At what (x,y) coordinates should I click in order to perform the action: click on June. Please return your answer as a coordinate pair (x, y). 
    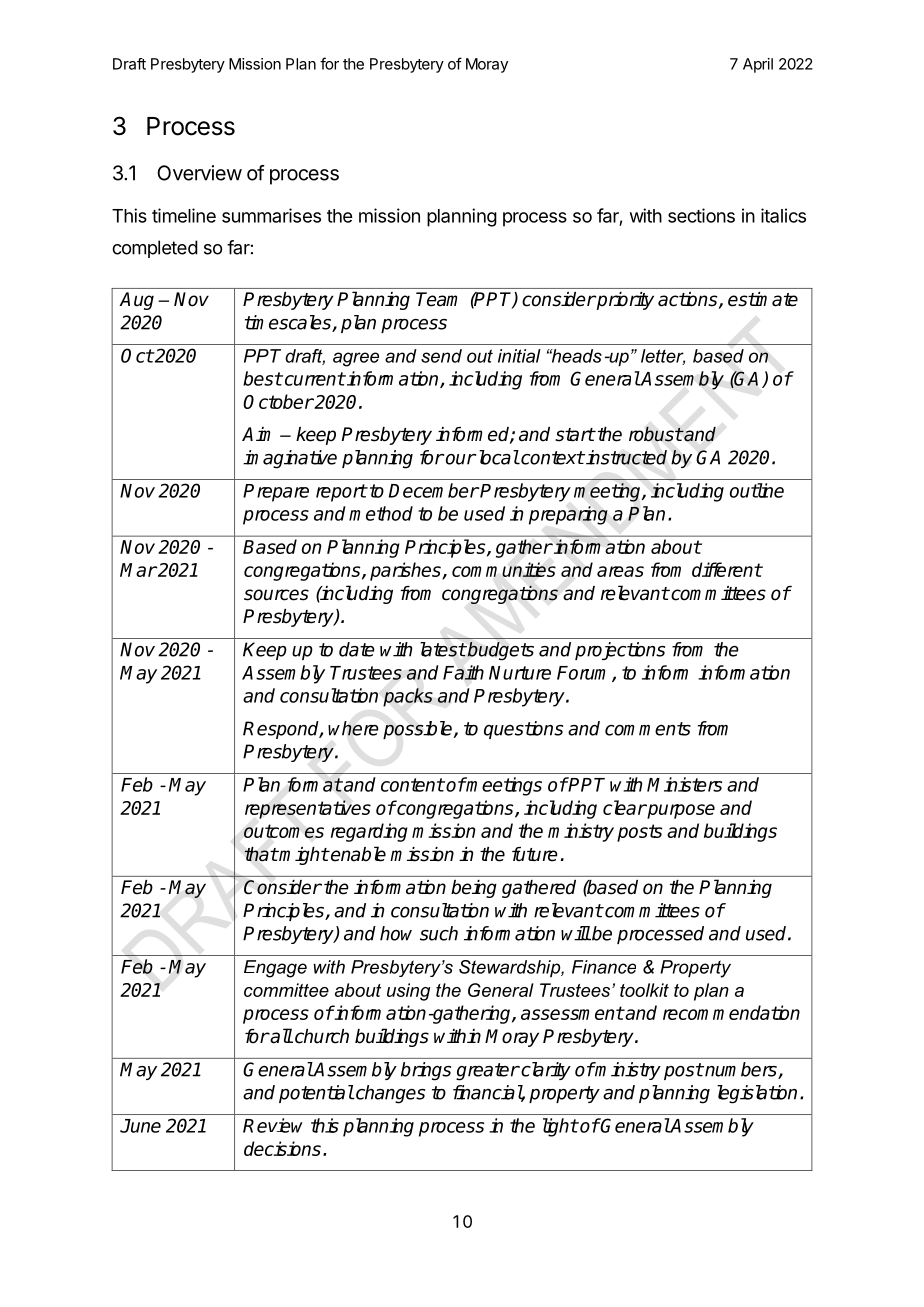
    Looking at the image, I should click on (140, 1126).
